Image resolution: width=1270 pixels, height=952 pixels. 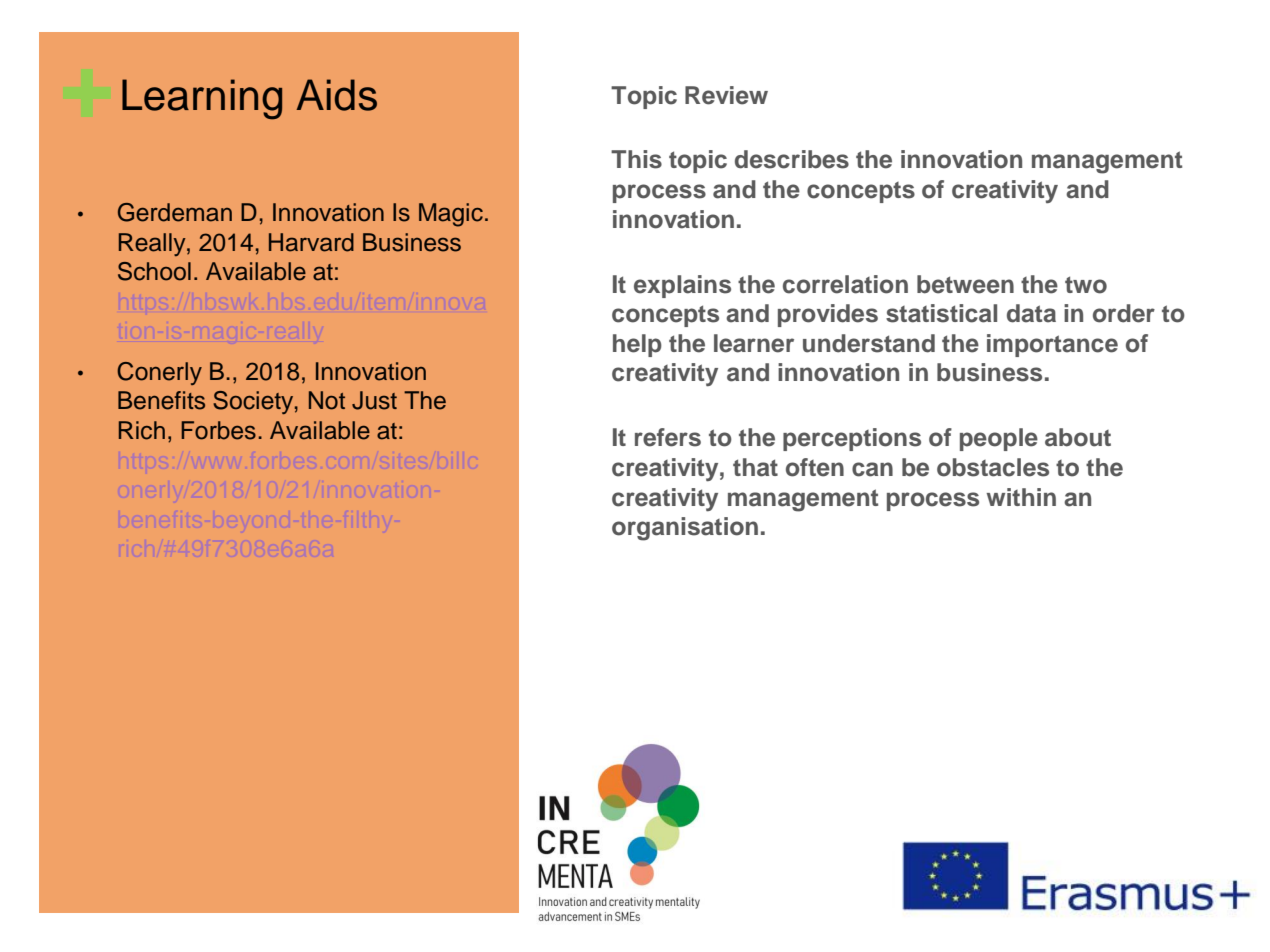 What do you see at coordinates (682, 286) in the screenshot?
I see `explains` at bounding box center [682, 286].
